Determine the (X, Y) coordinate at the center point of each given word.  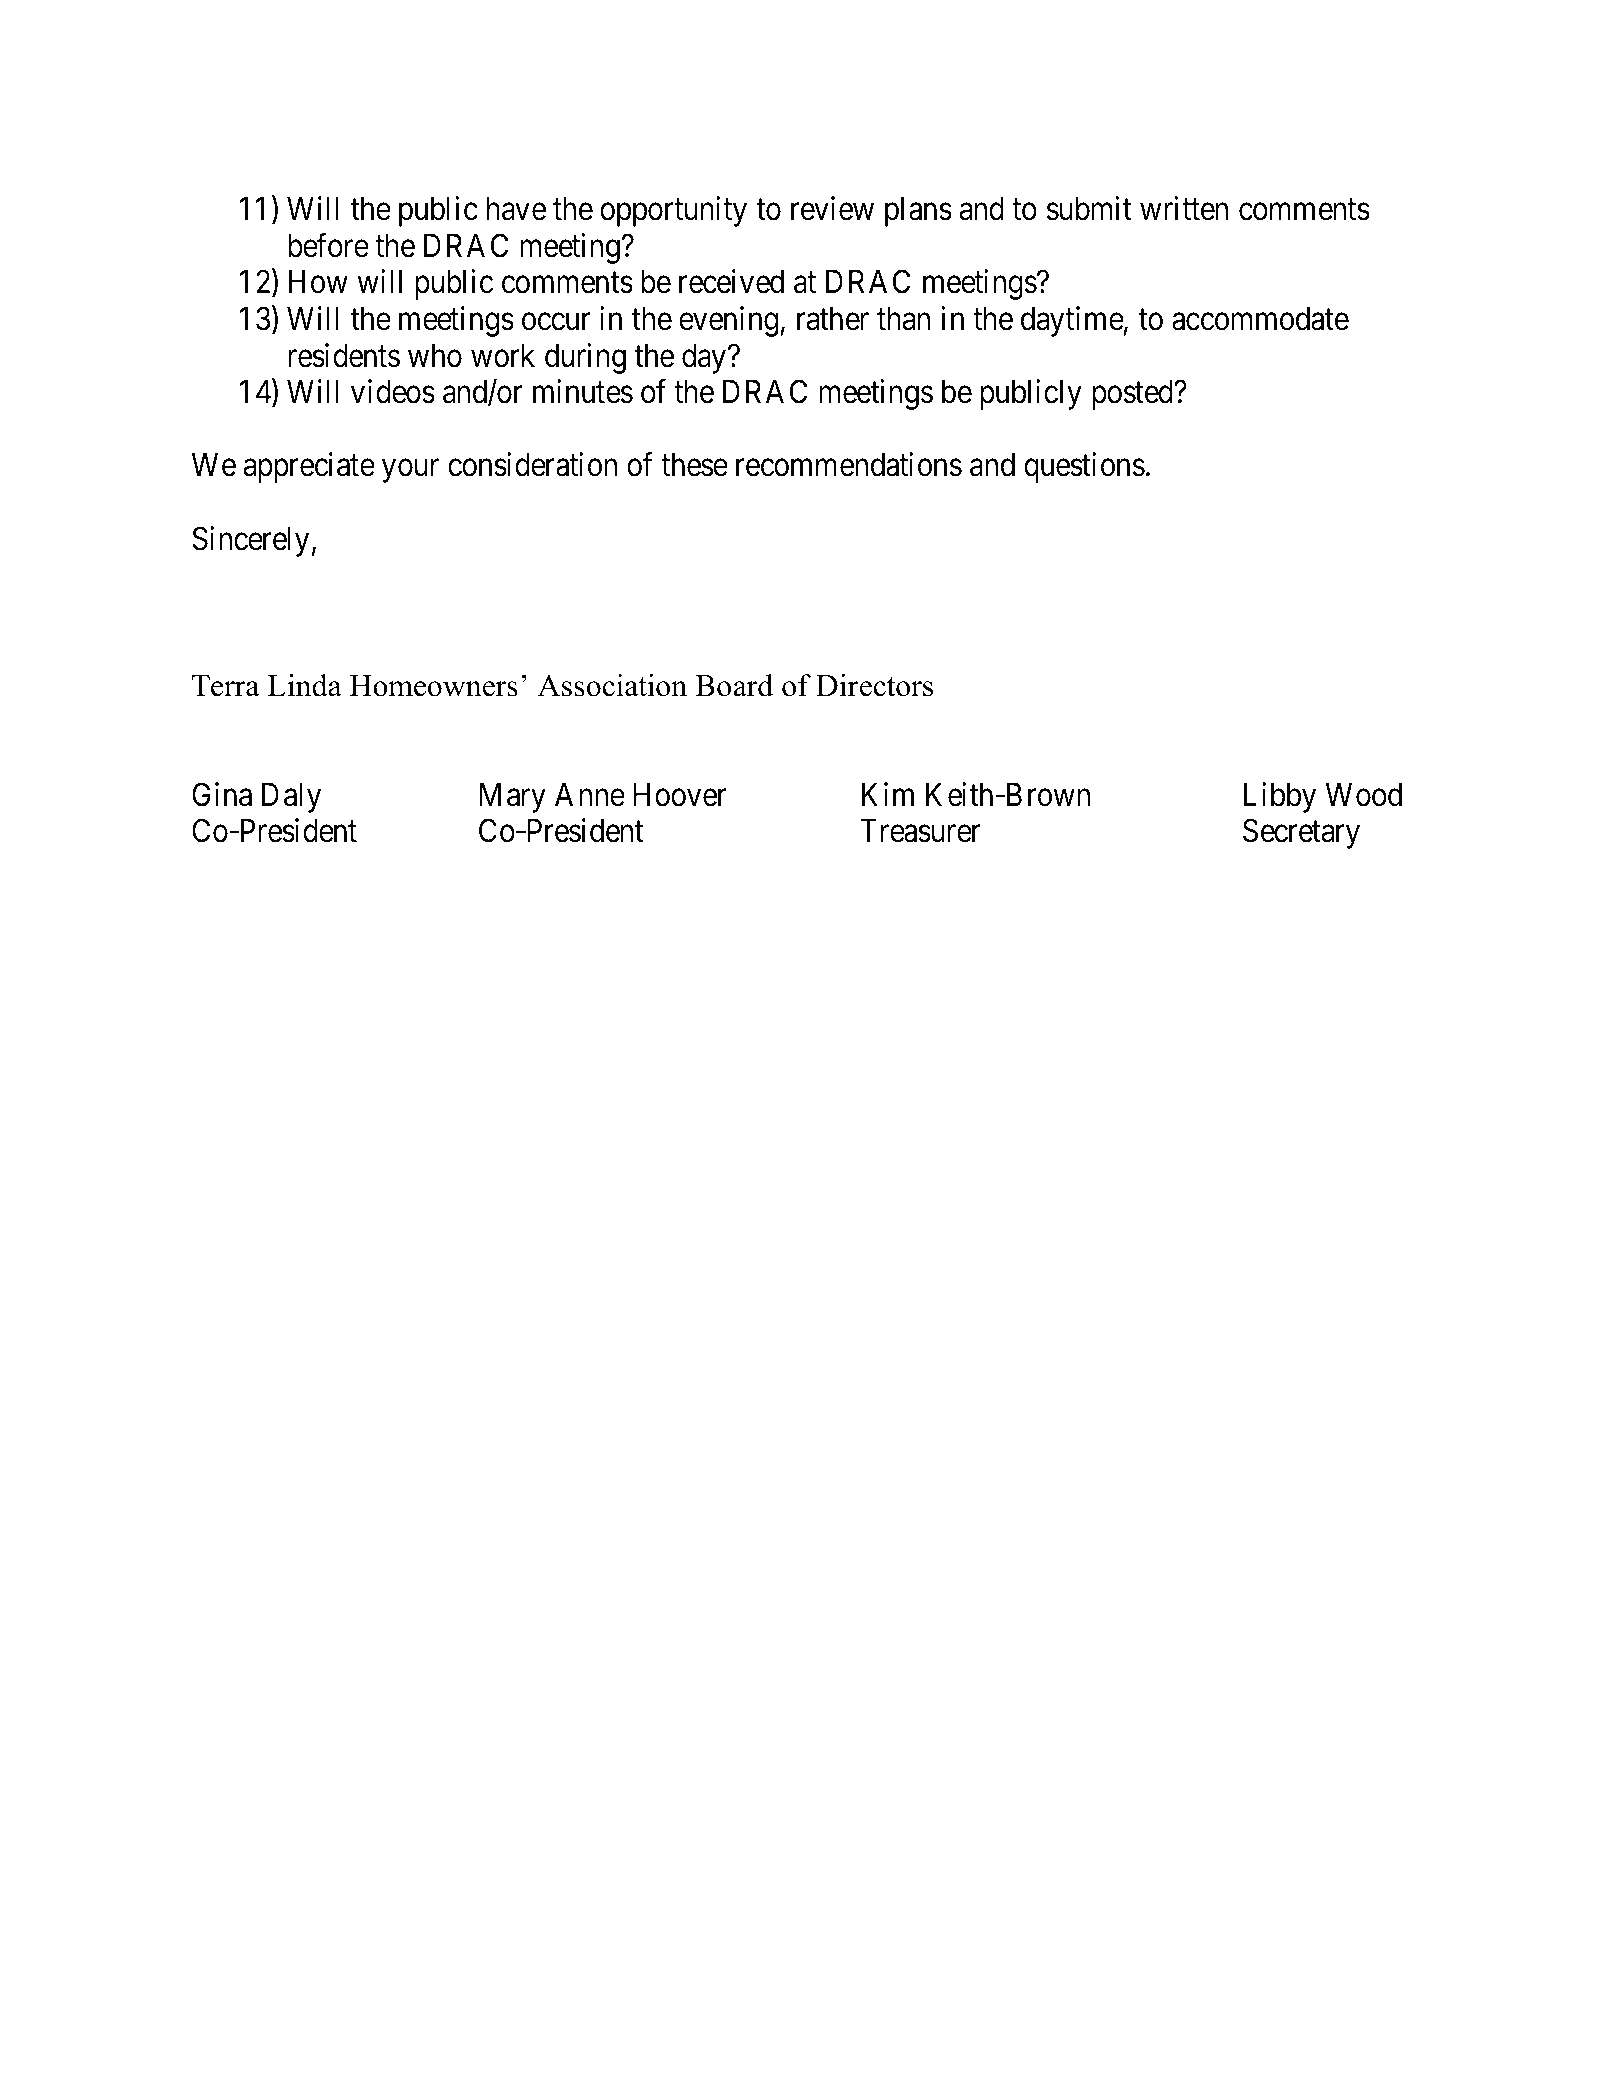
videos (393, 392)
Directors (874, 685)
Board (734, 685)
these (694, 465)
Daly (291, 798)
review (832, 209)
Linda (304, 685)
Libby (1280, 797)
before (328, 245)
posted (1134, 395)
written (1184, 209)
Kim (888, 794)
